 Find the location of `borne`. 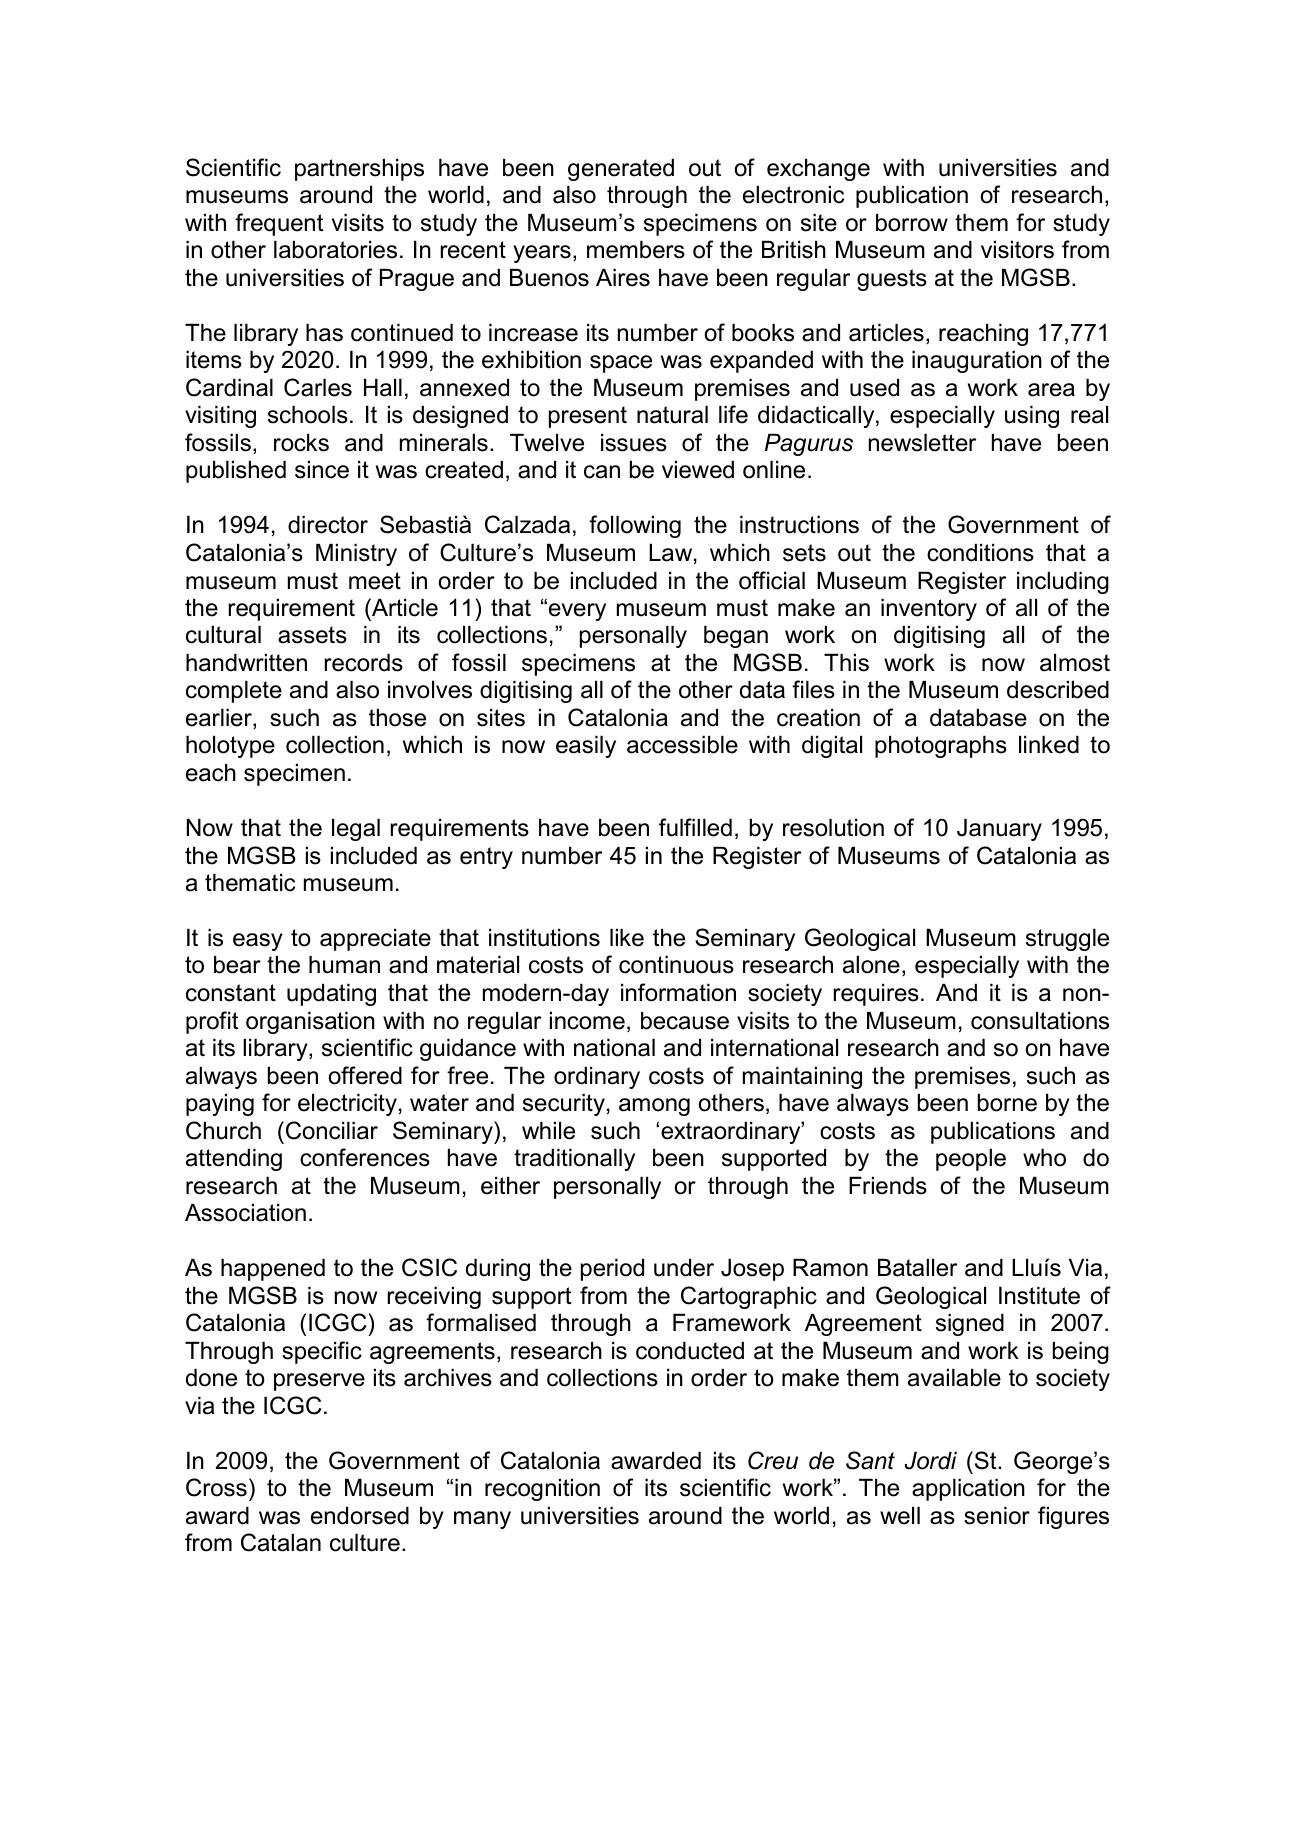

borne is located at coordinates (1007, 1103).
